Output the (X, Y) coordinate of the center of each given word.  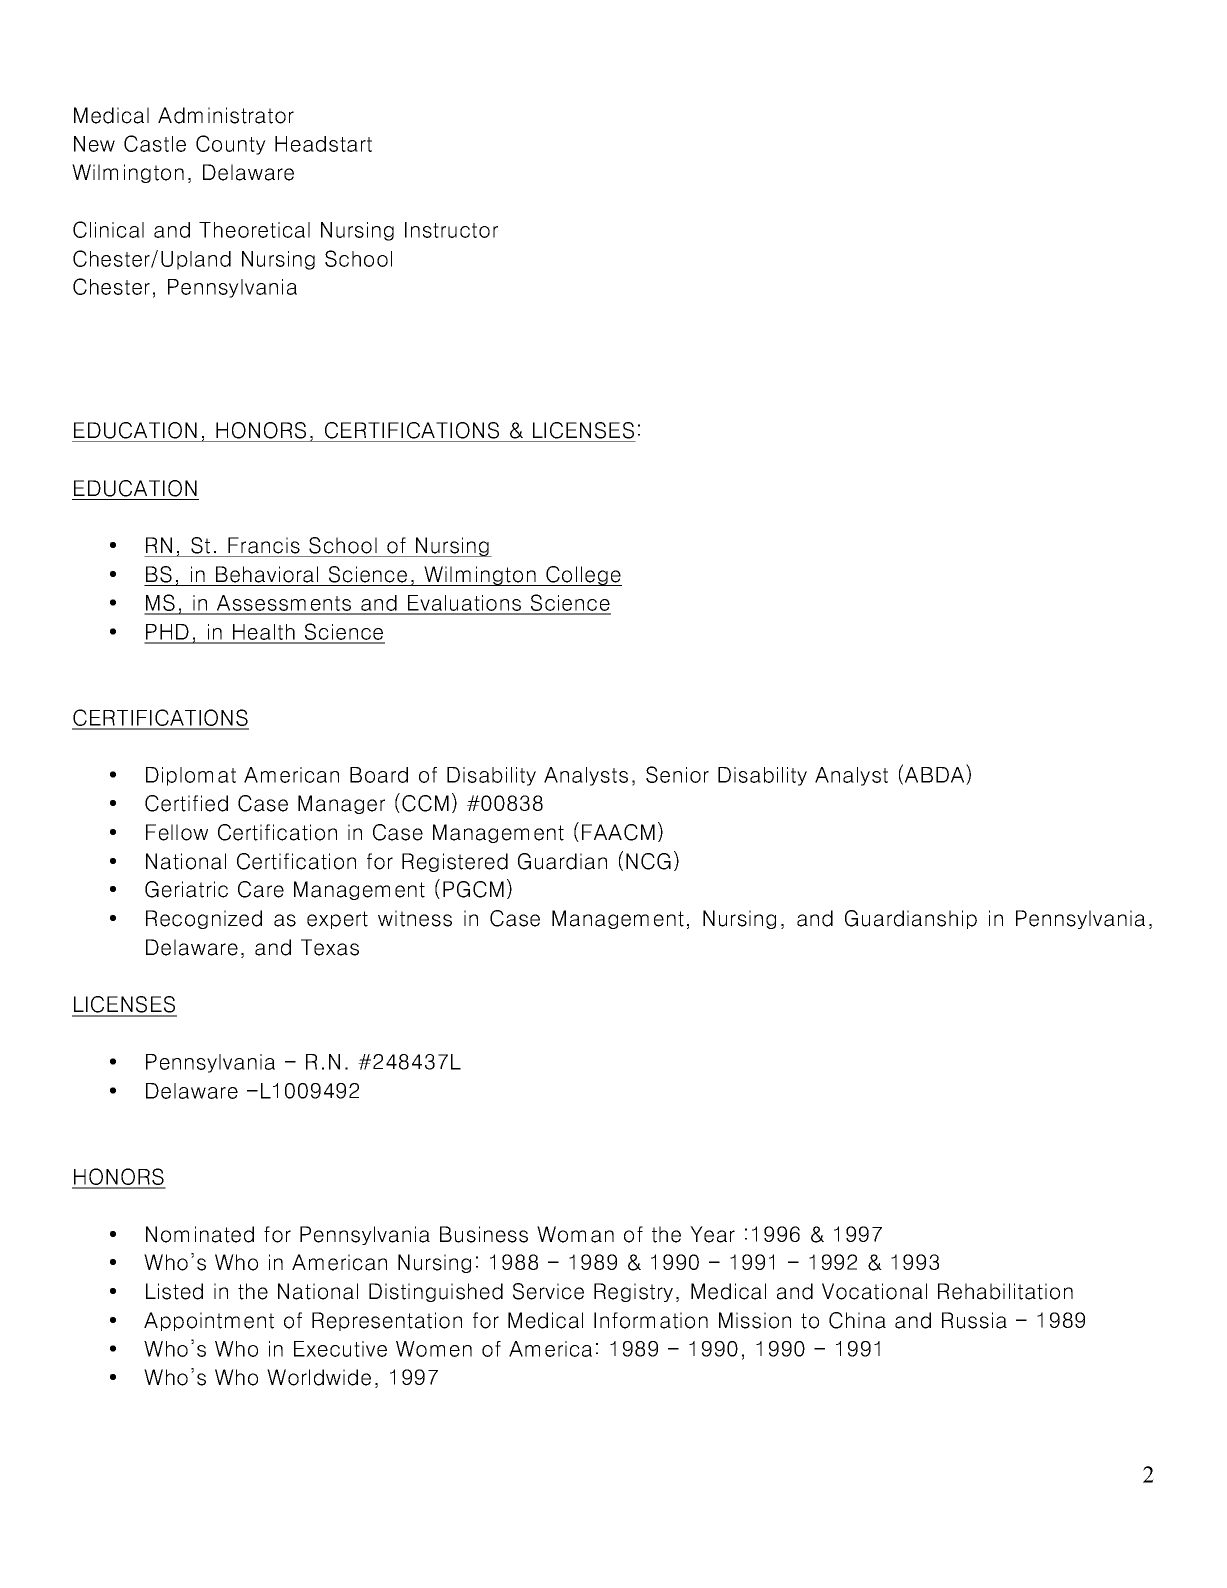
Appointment (209, 1321)
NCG (648, 861)
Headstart (323, 144)
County (231, 145)
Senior (677, 774)
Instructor (451, 230)
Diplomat (191, 776)
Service (548, 1291)
